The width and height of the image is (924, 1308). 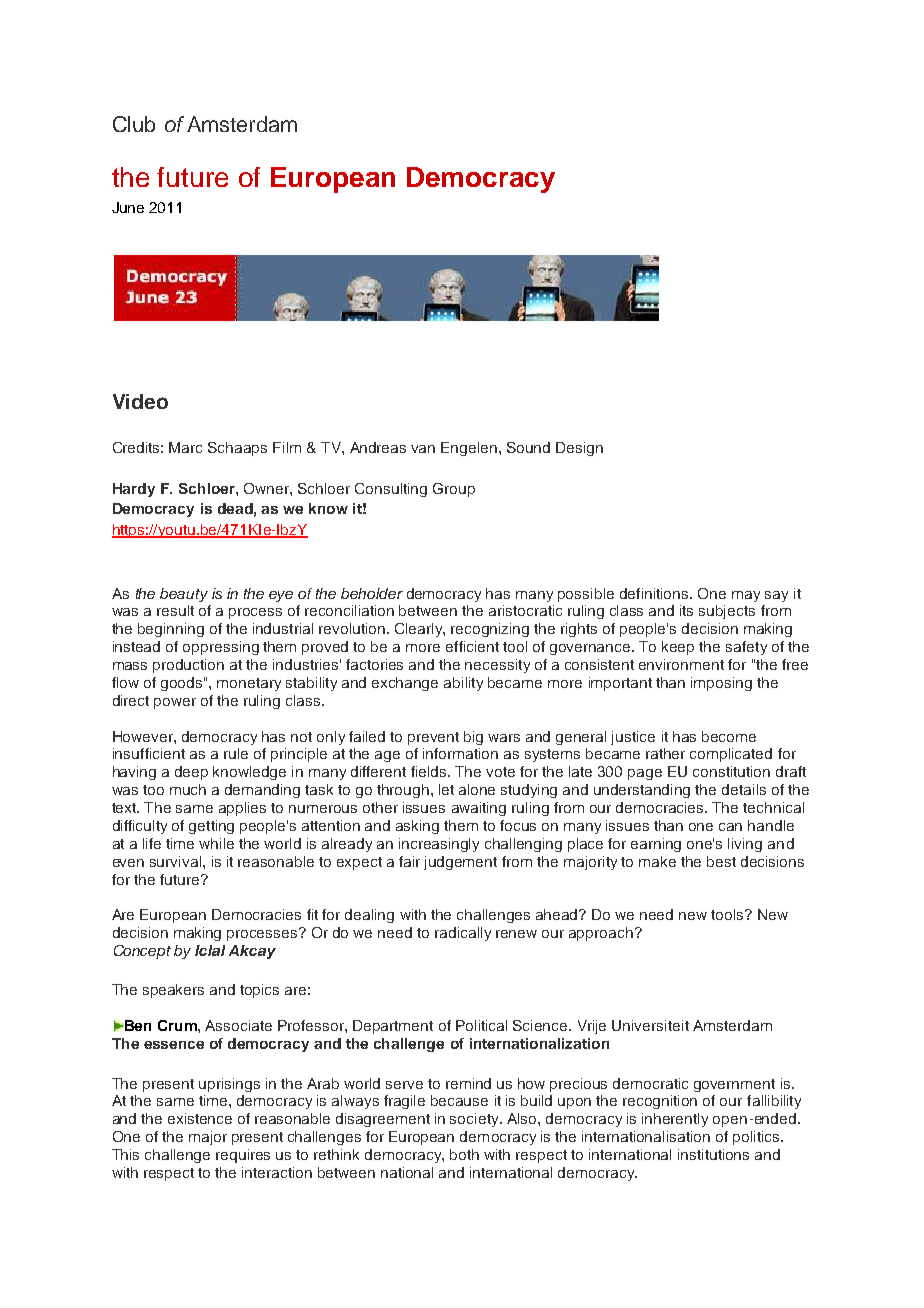 I want to click on Club, so click(x=134, y=124).
